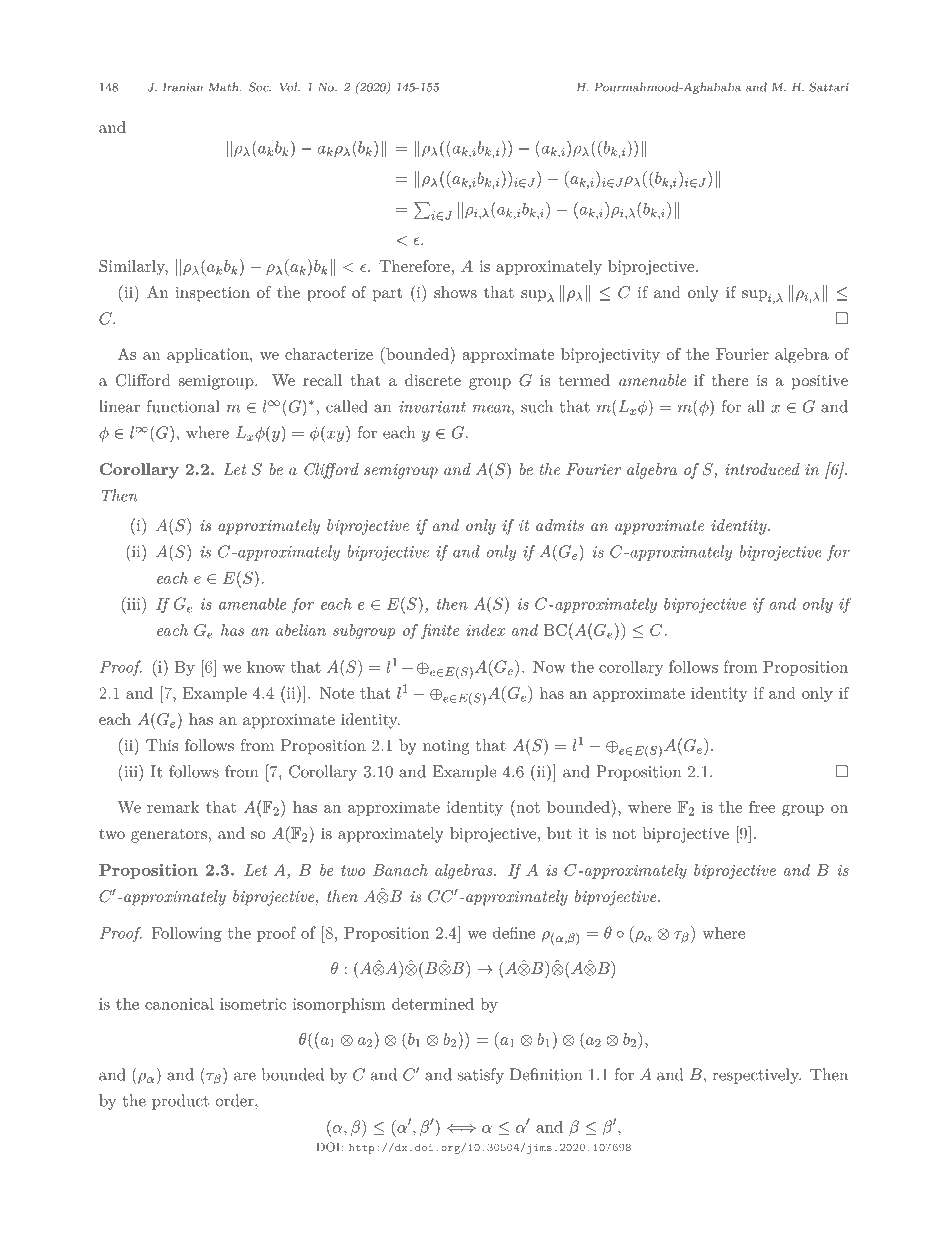 This screenshot has height=1233, width=952. I want to click on shows, so click(455, 292).
